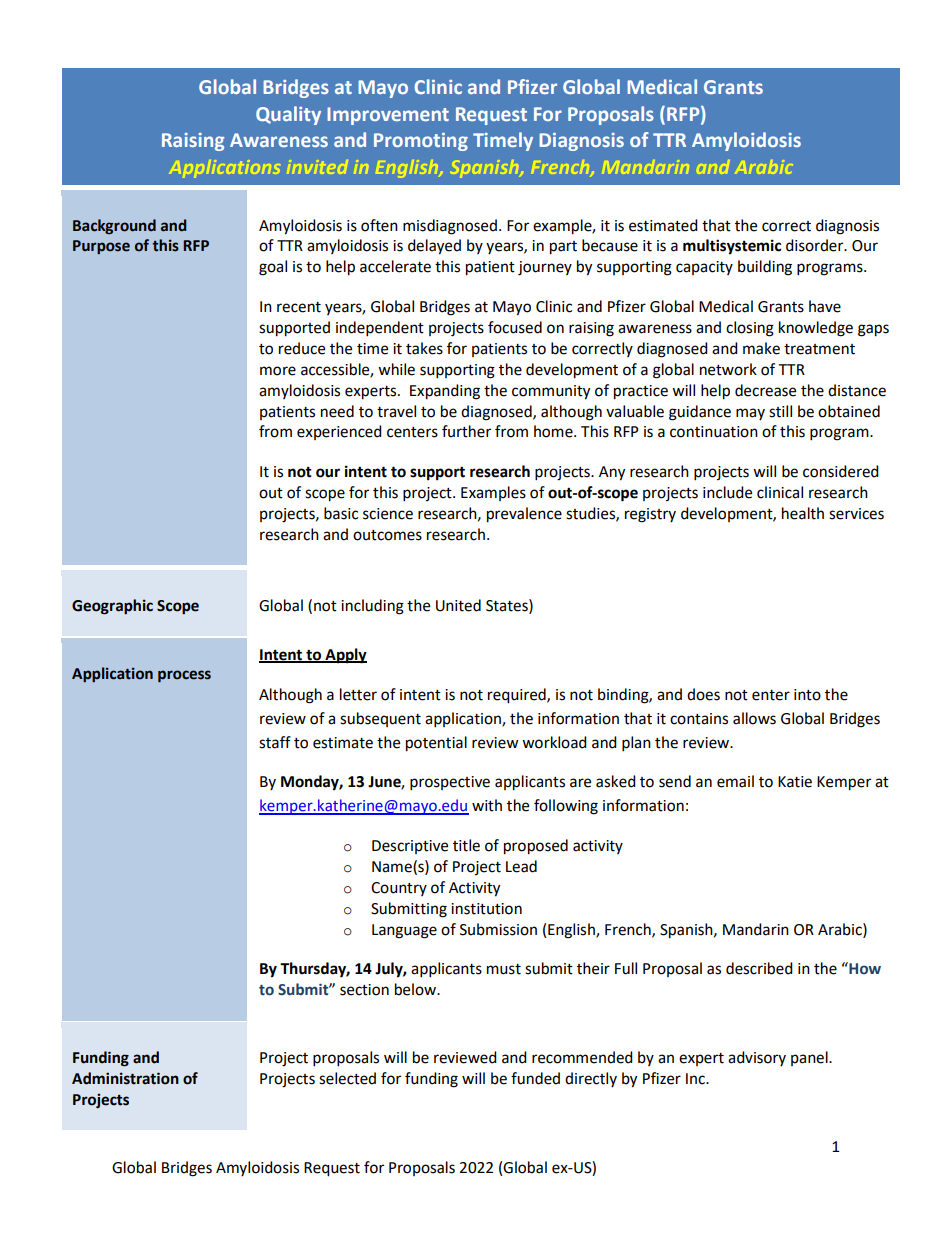 The image size is (952, 1233). Describe the element at coordinates (112, 607) in the page. I see `Geographic` at that location.
